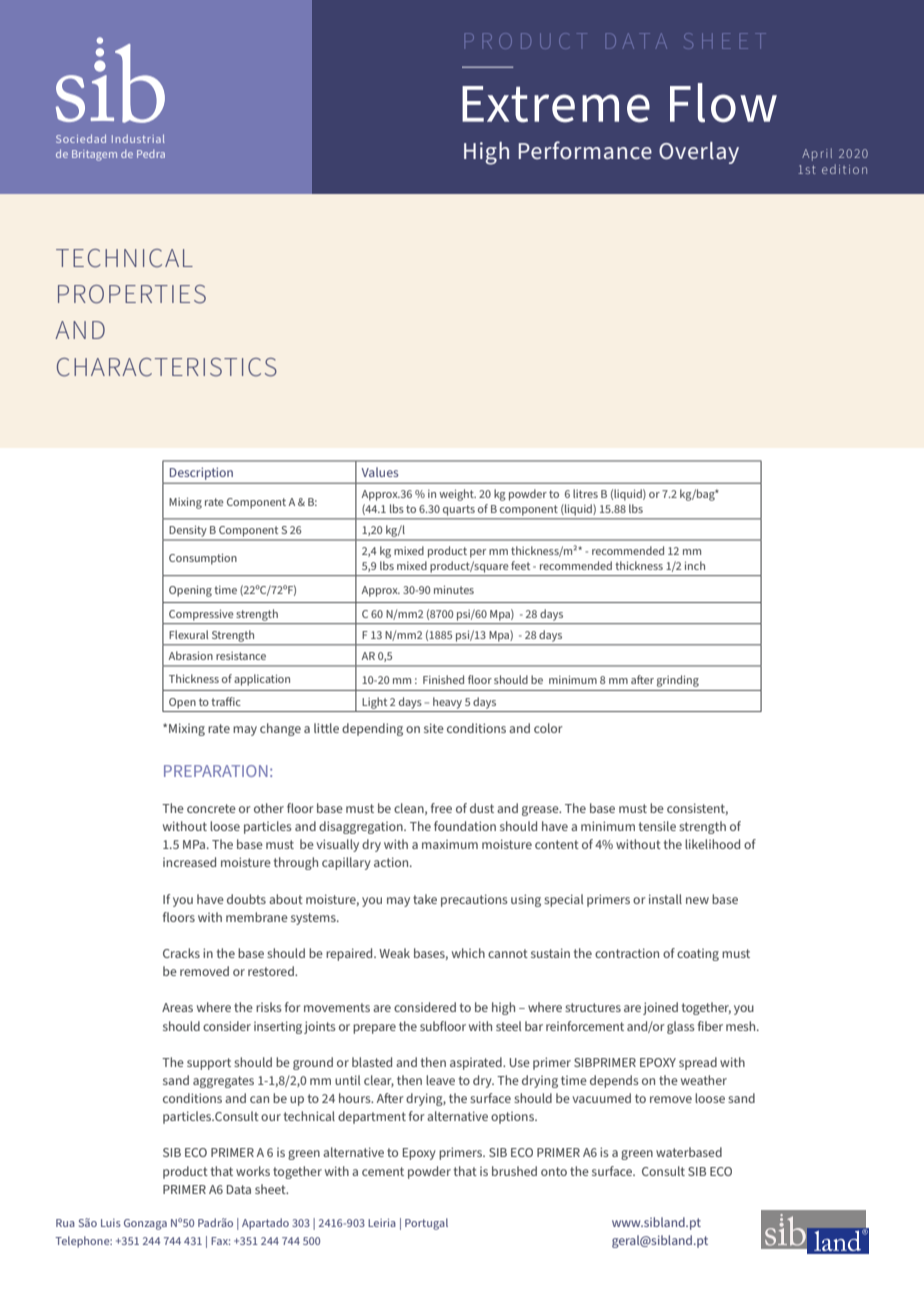 The image size is (924, 1297). Describe the element at coordinates (556, 104) in the screenshot. I see `Extreme` at that location.
